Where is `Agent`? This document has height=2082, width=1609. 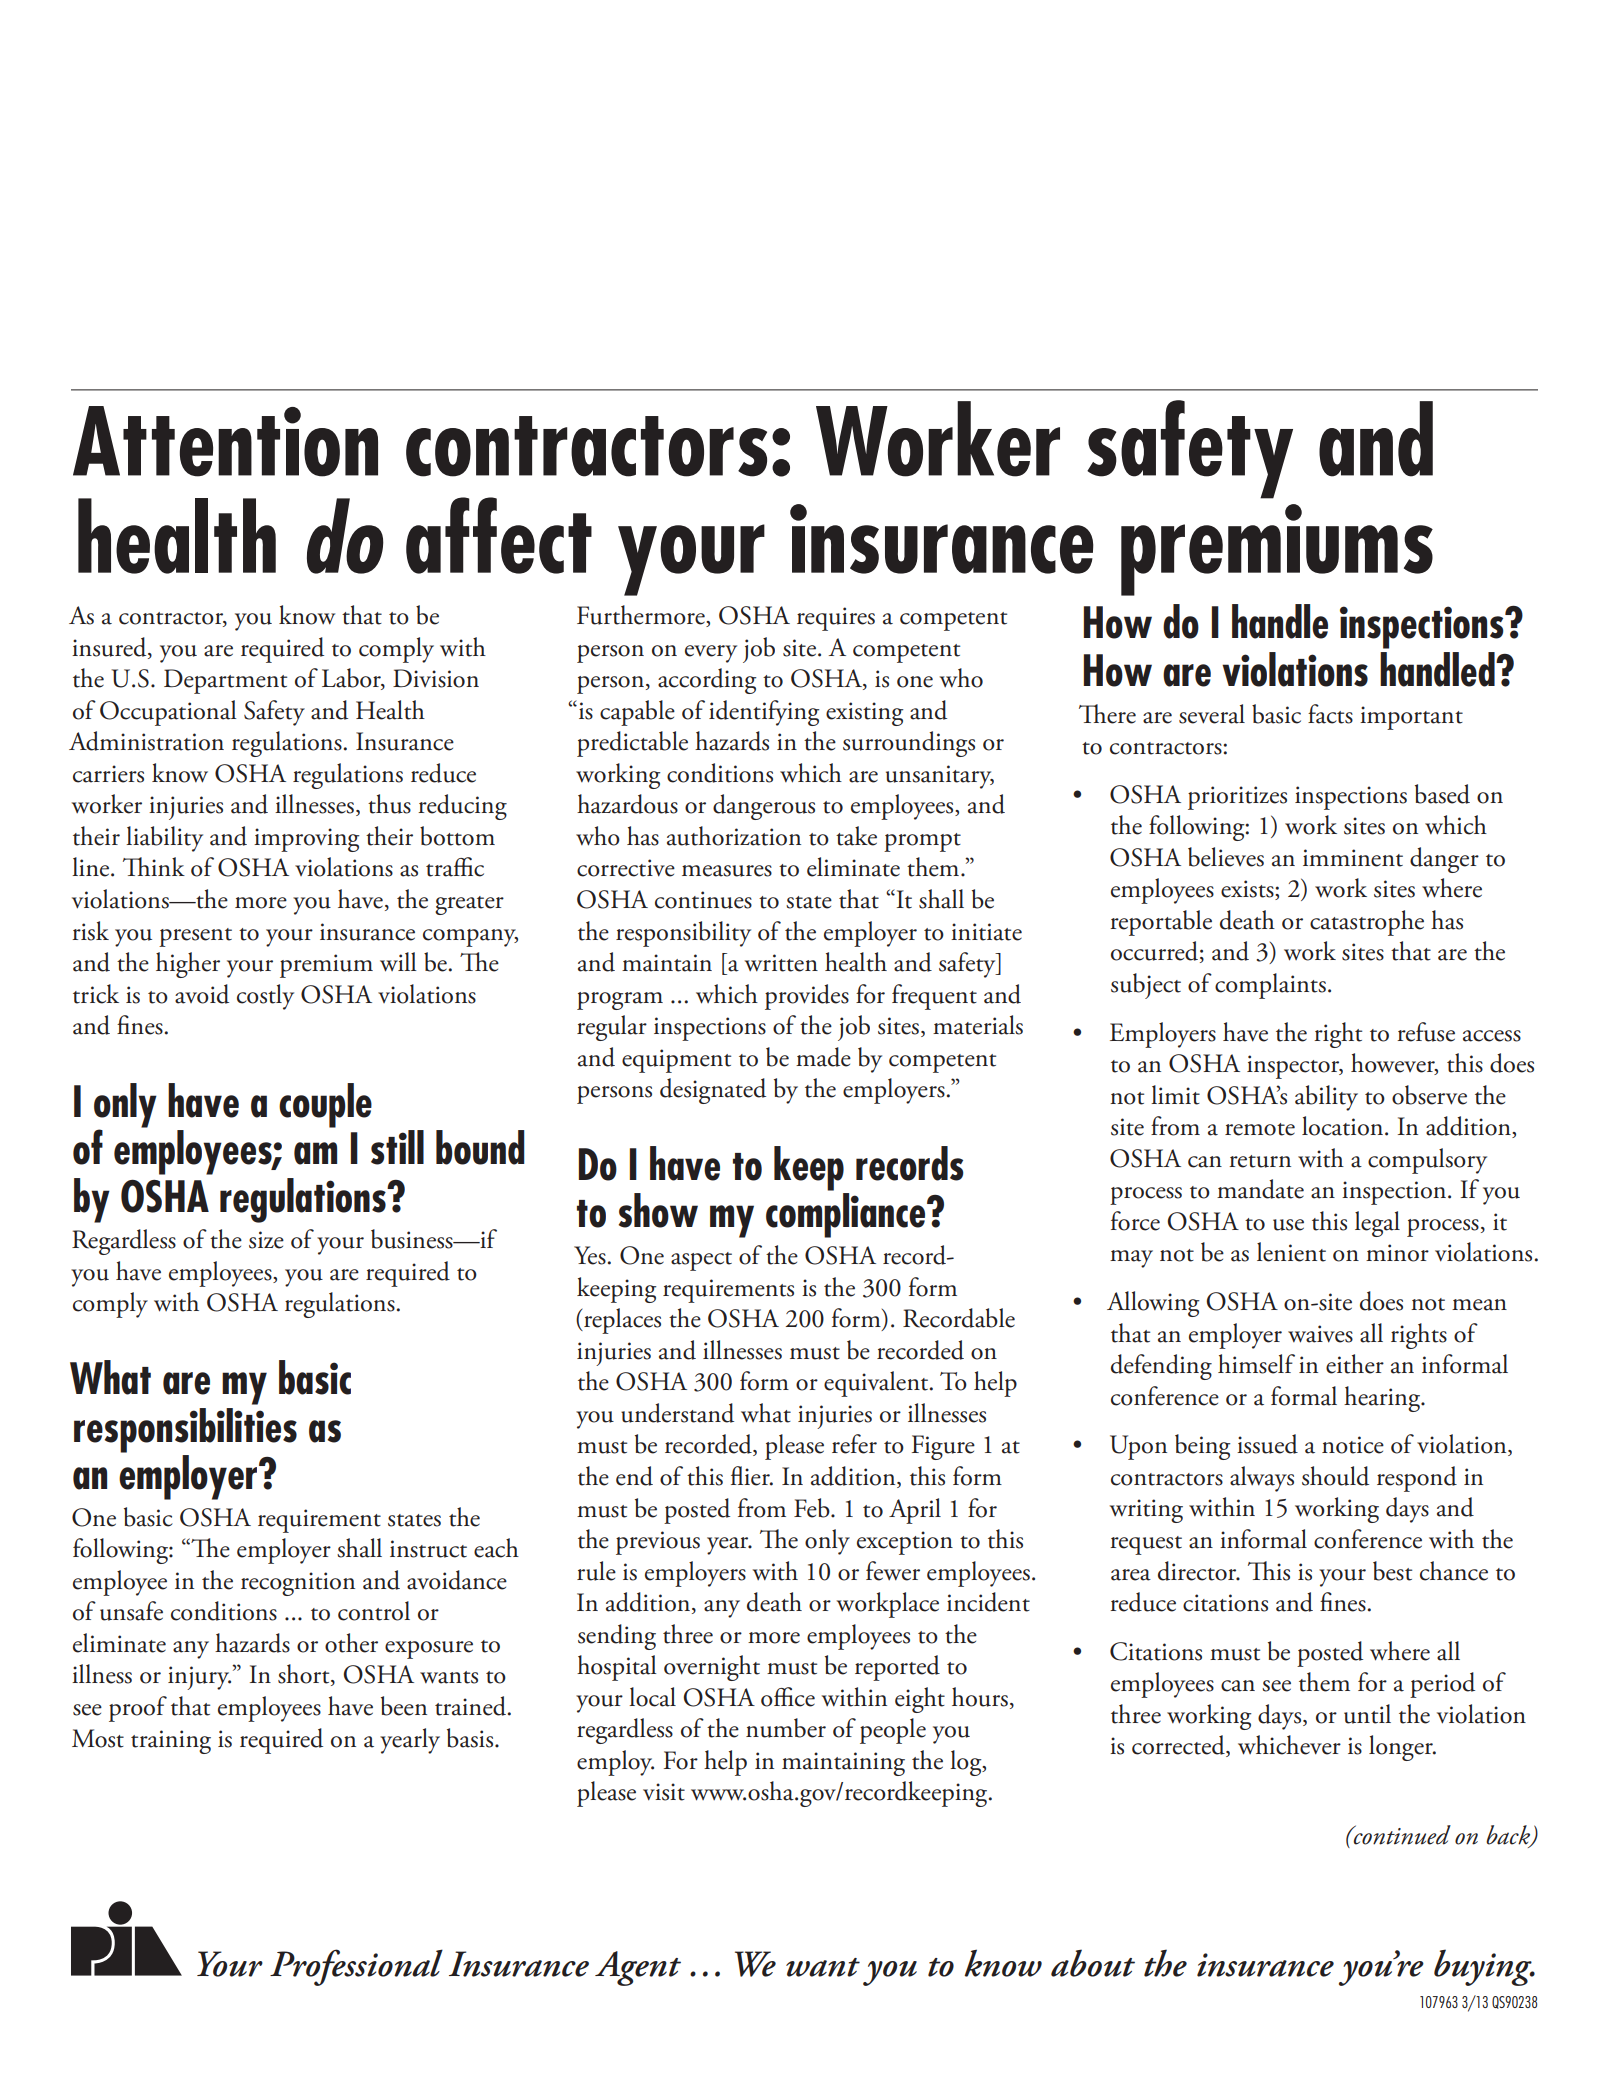
Agent is located at coordinates (638, 1968).
